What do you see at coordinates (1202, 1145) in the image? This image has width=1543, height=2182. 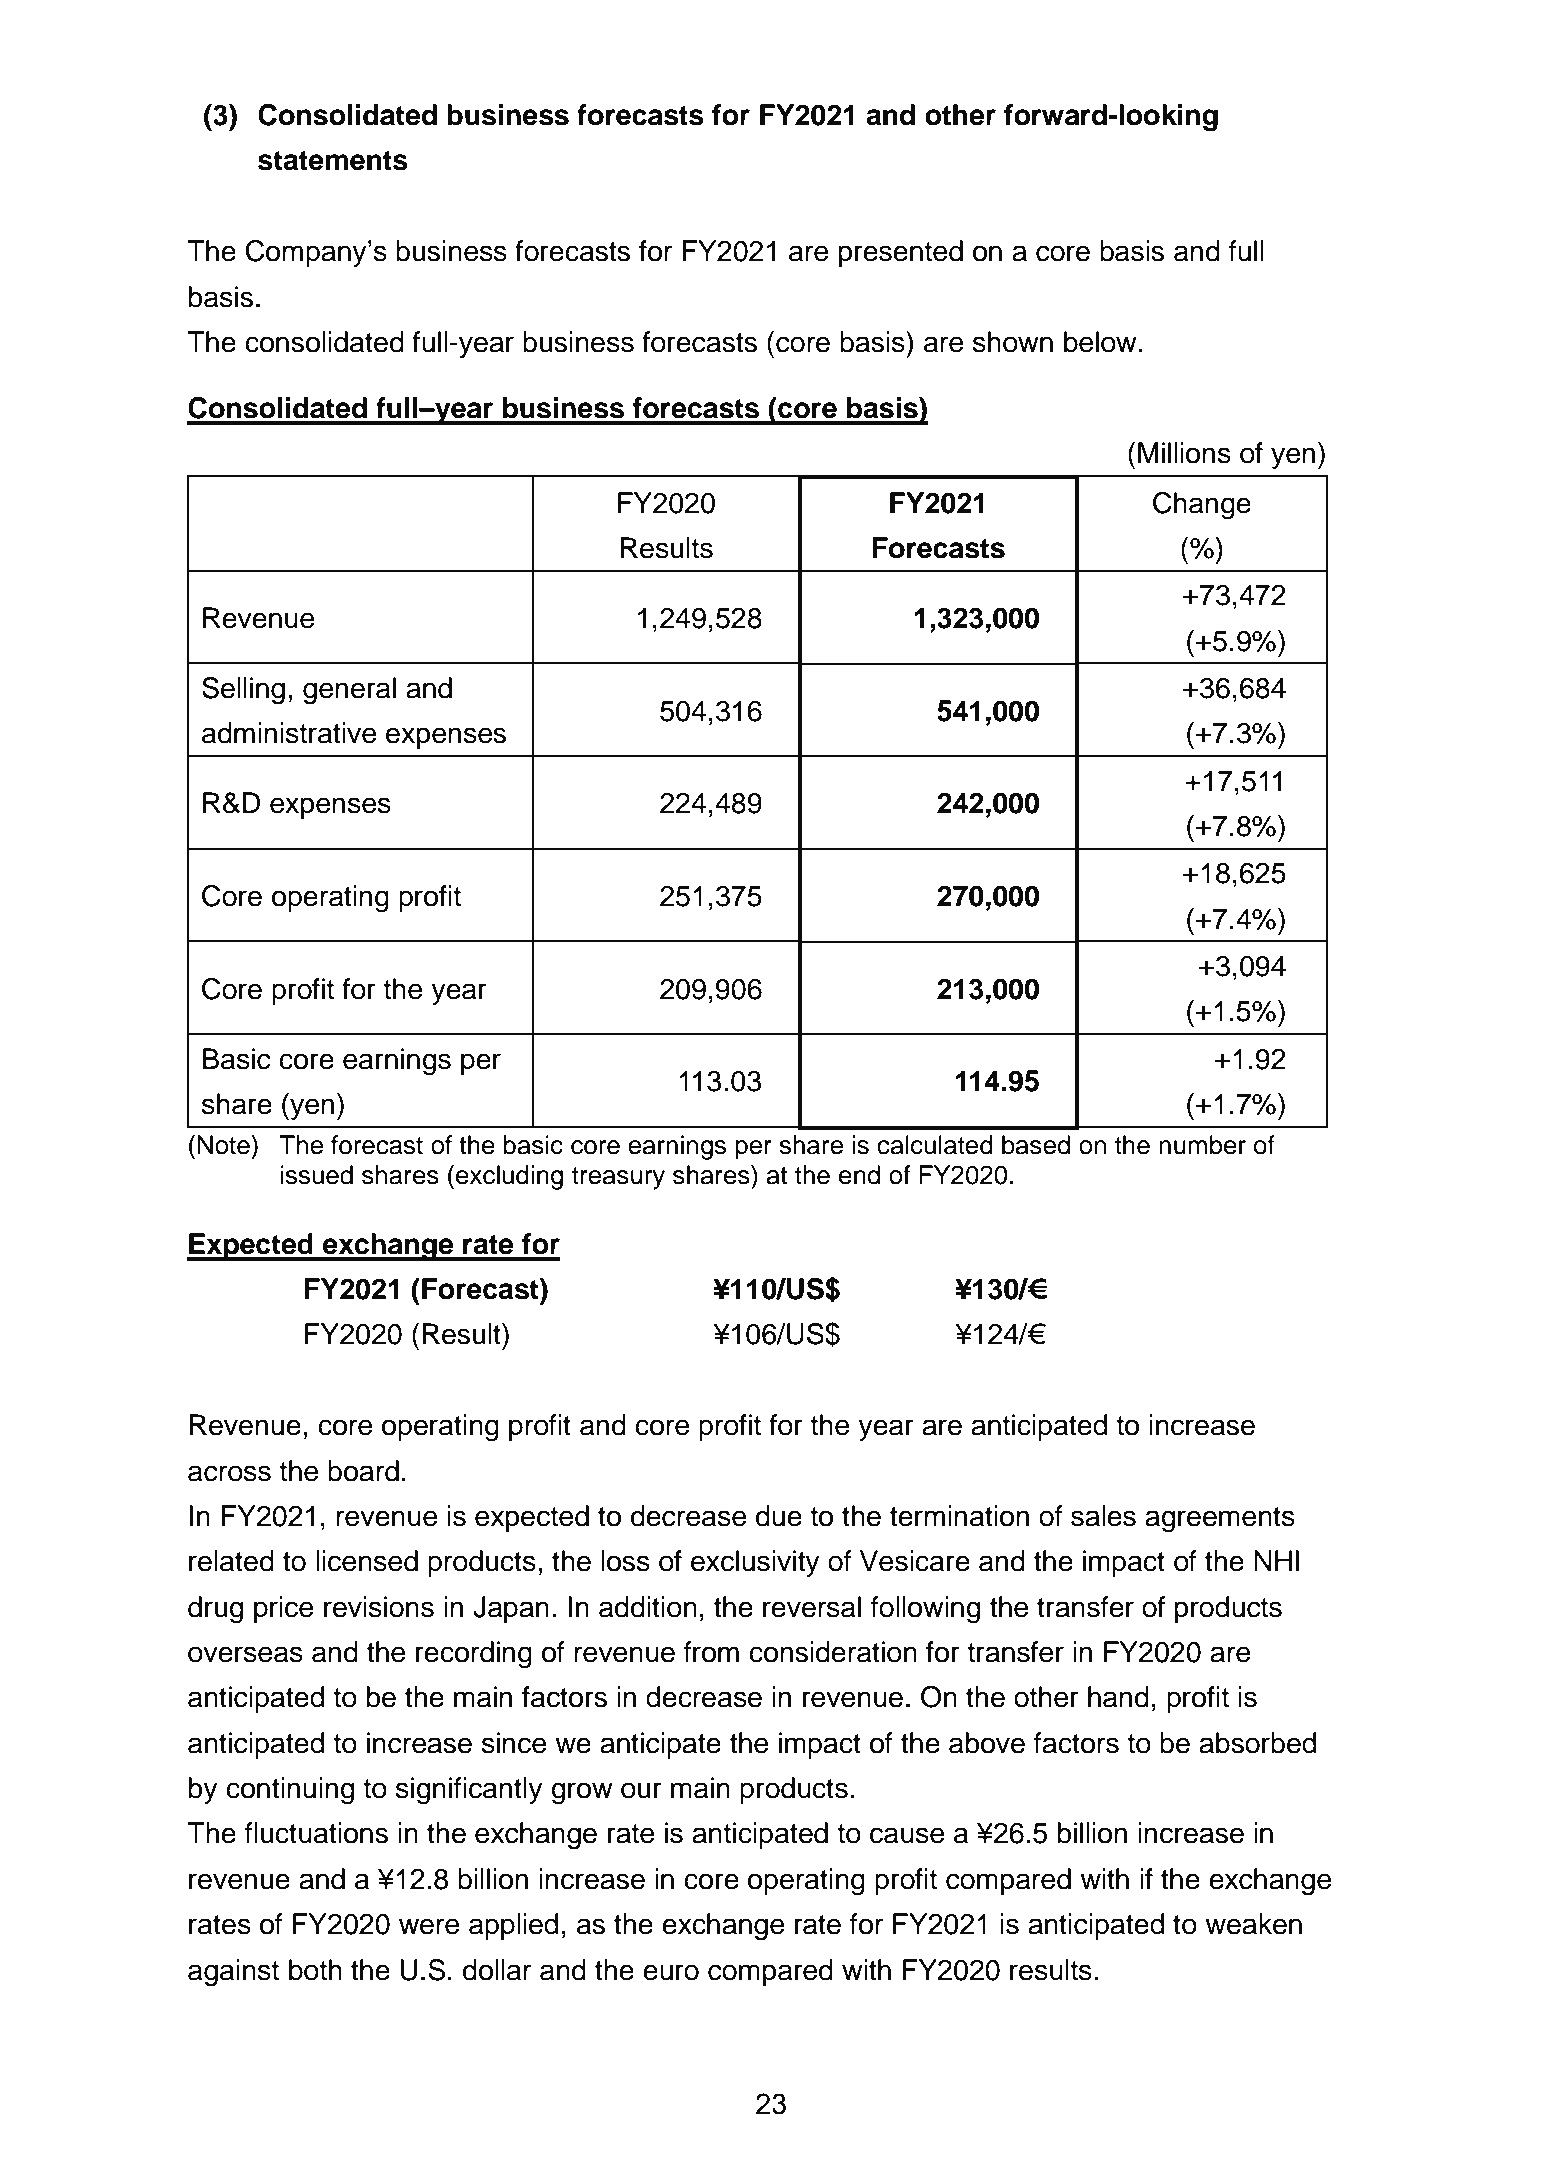 I see `number` at bounding box center [1202, 1145].
